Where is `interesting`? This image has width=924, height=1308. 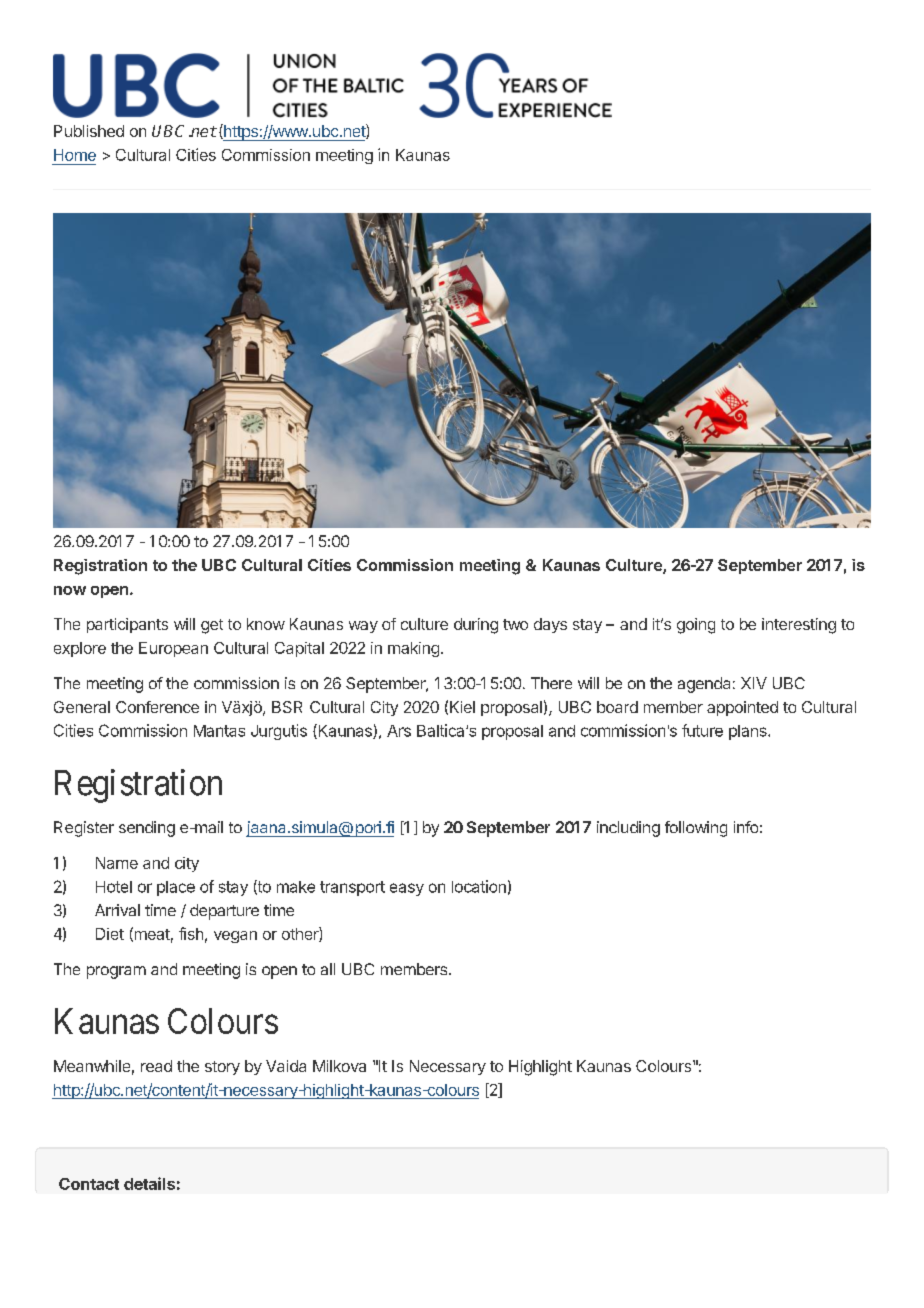
interesting is located at coordinates (799, 626).
